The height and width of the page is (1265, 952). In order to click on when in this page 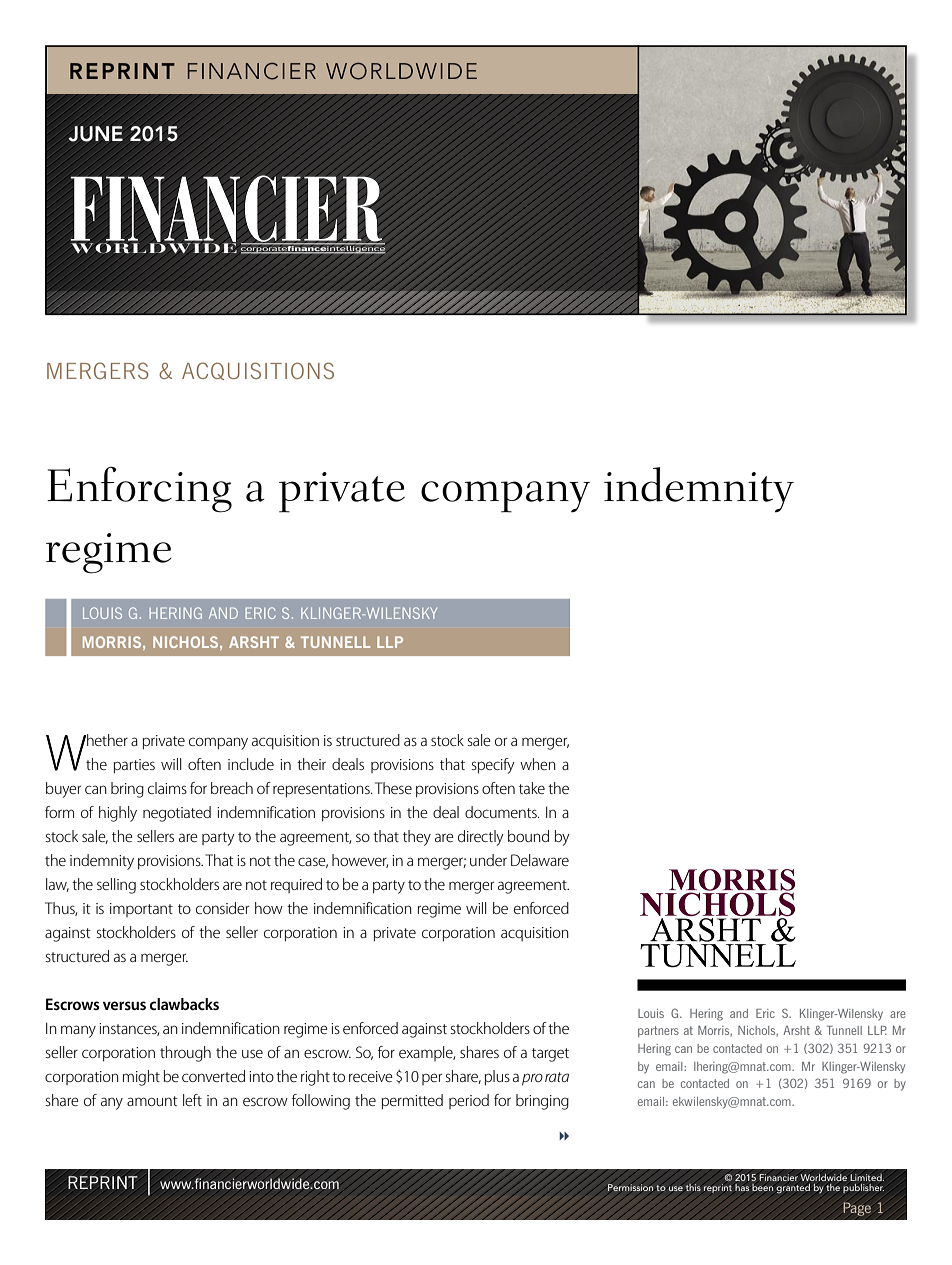, I will do `click(538, 764)`.
